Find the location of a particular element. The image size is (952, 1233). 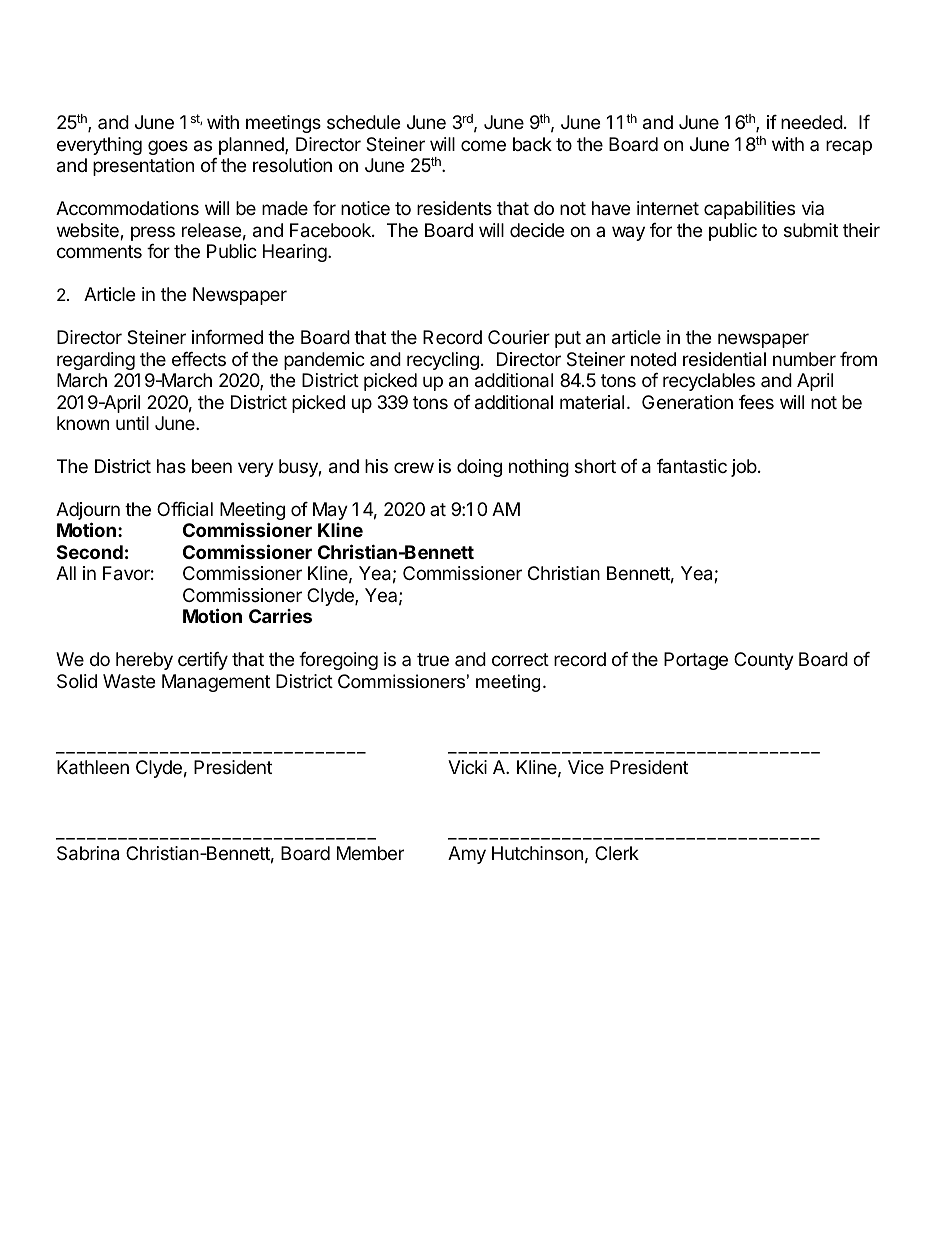

needed is located at coordinates (812, 122).
